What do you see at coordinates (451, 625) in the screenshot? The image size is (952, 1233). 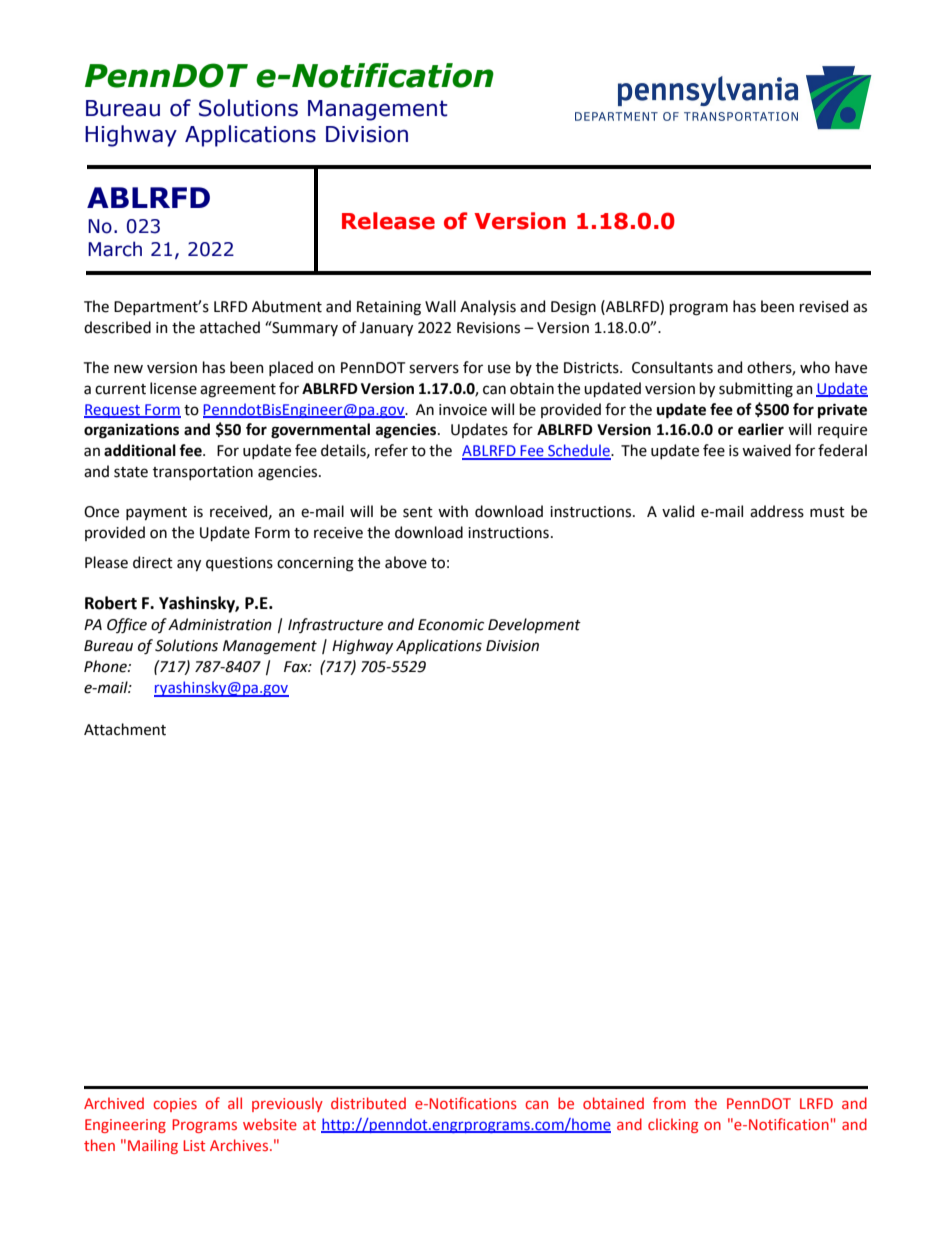 I see `Economic` at bounding box center [451, 625].
